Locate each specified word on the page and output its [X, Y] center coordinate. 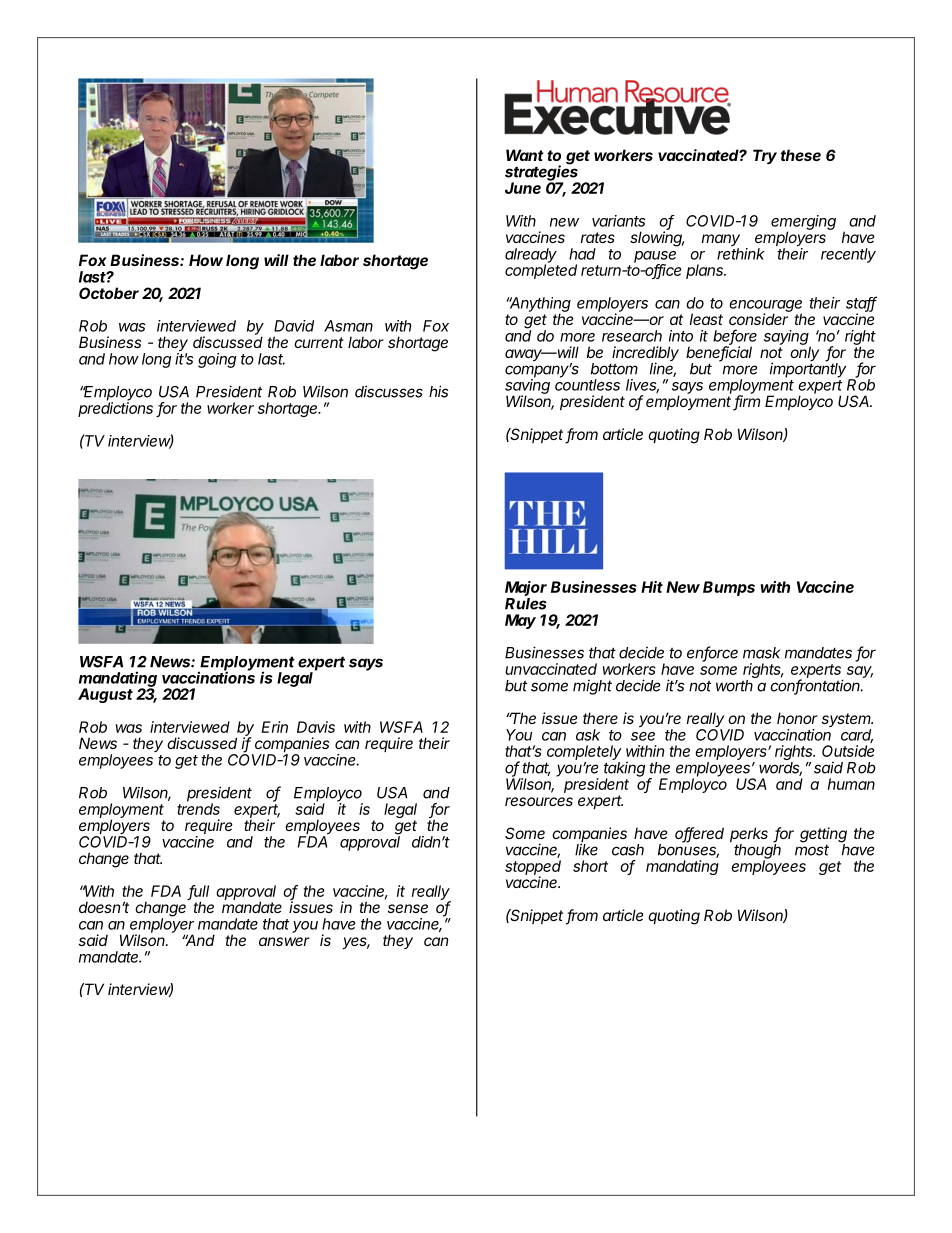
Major [526, 590]
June [523, 188]
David [294, 326]
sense [408, 908]
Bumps [729, 588]
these [801, 155]
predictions [115, 408]
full [199, 892]
